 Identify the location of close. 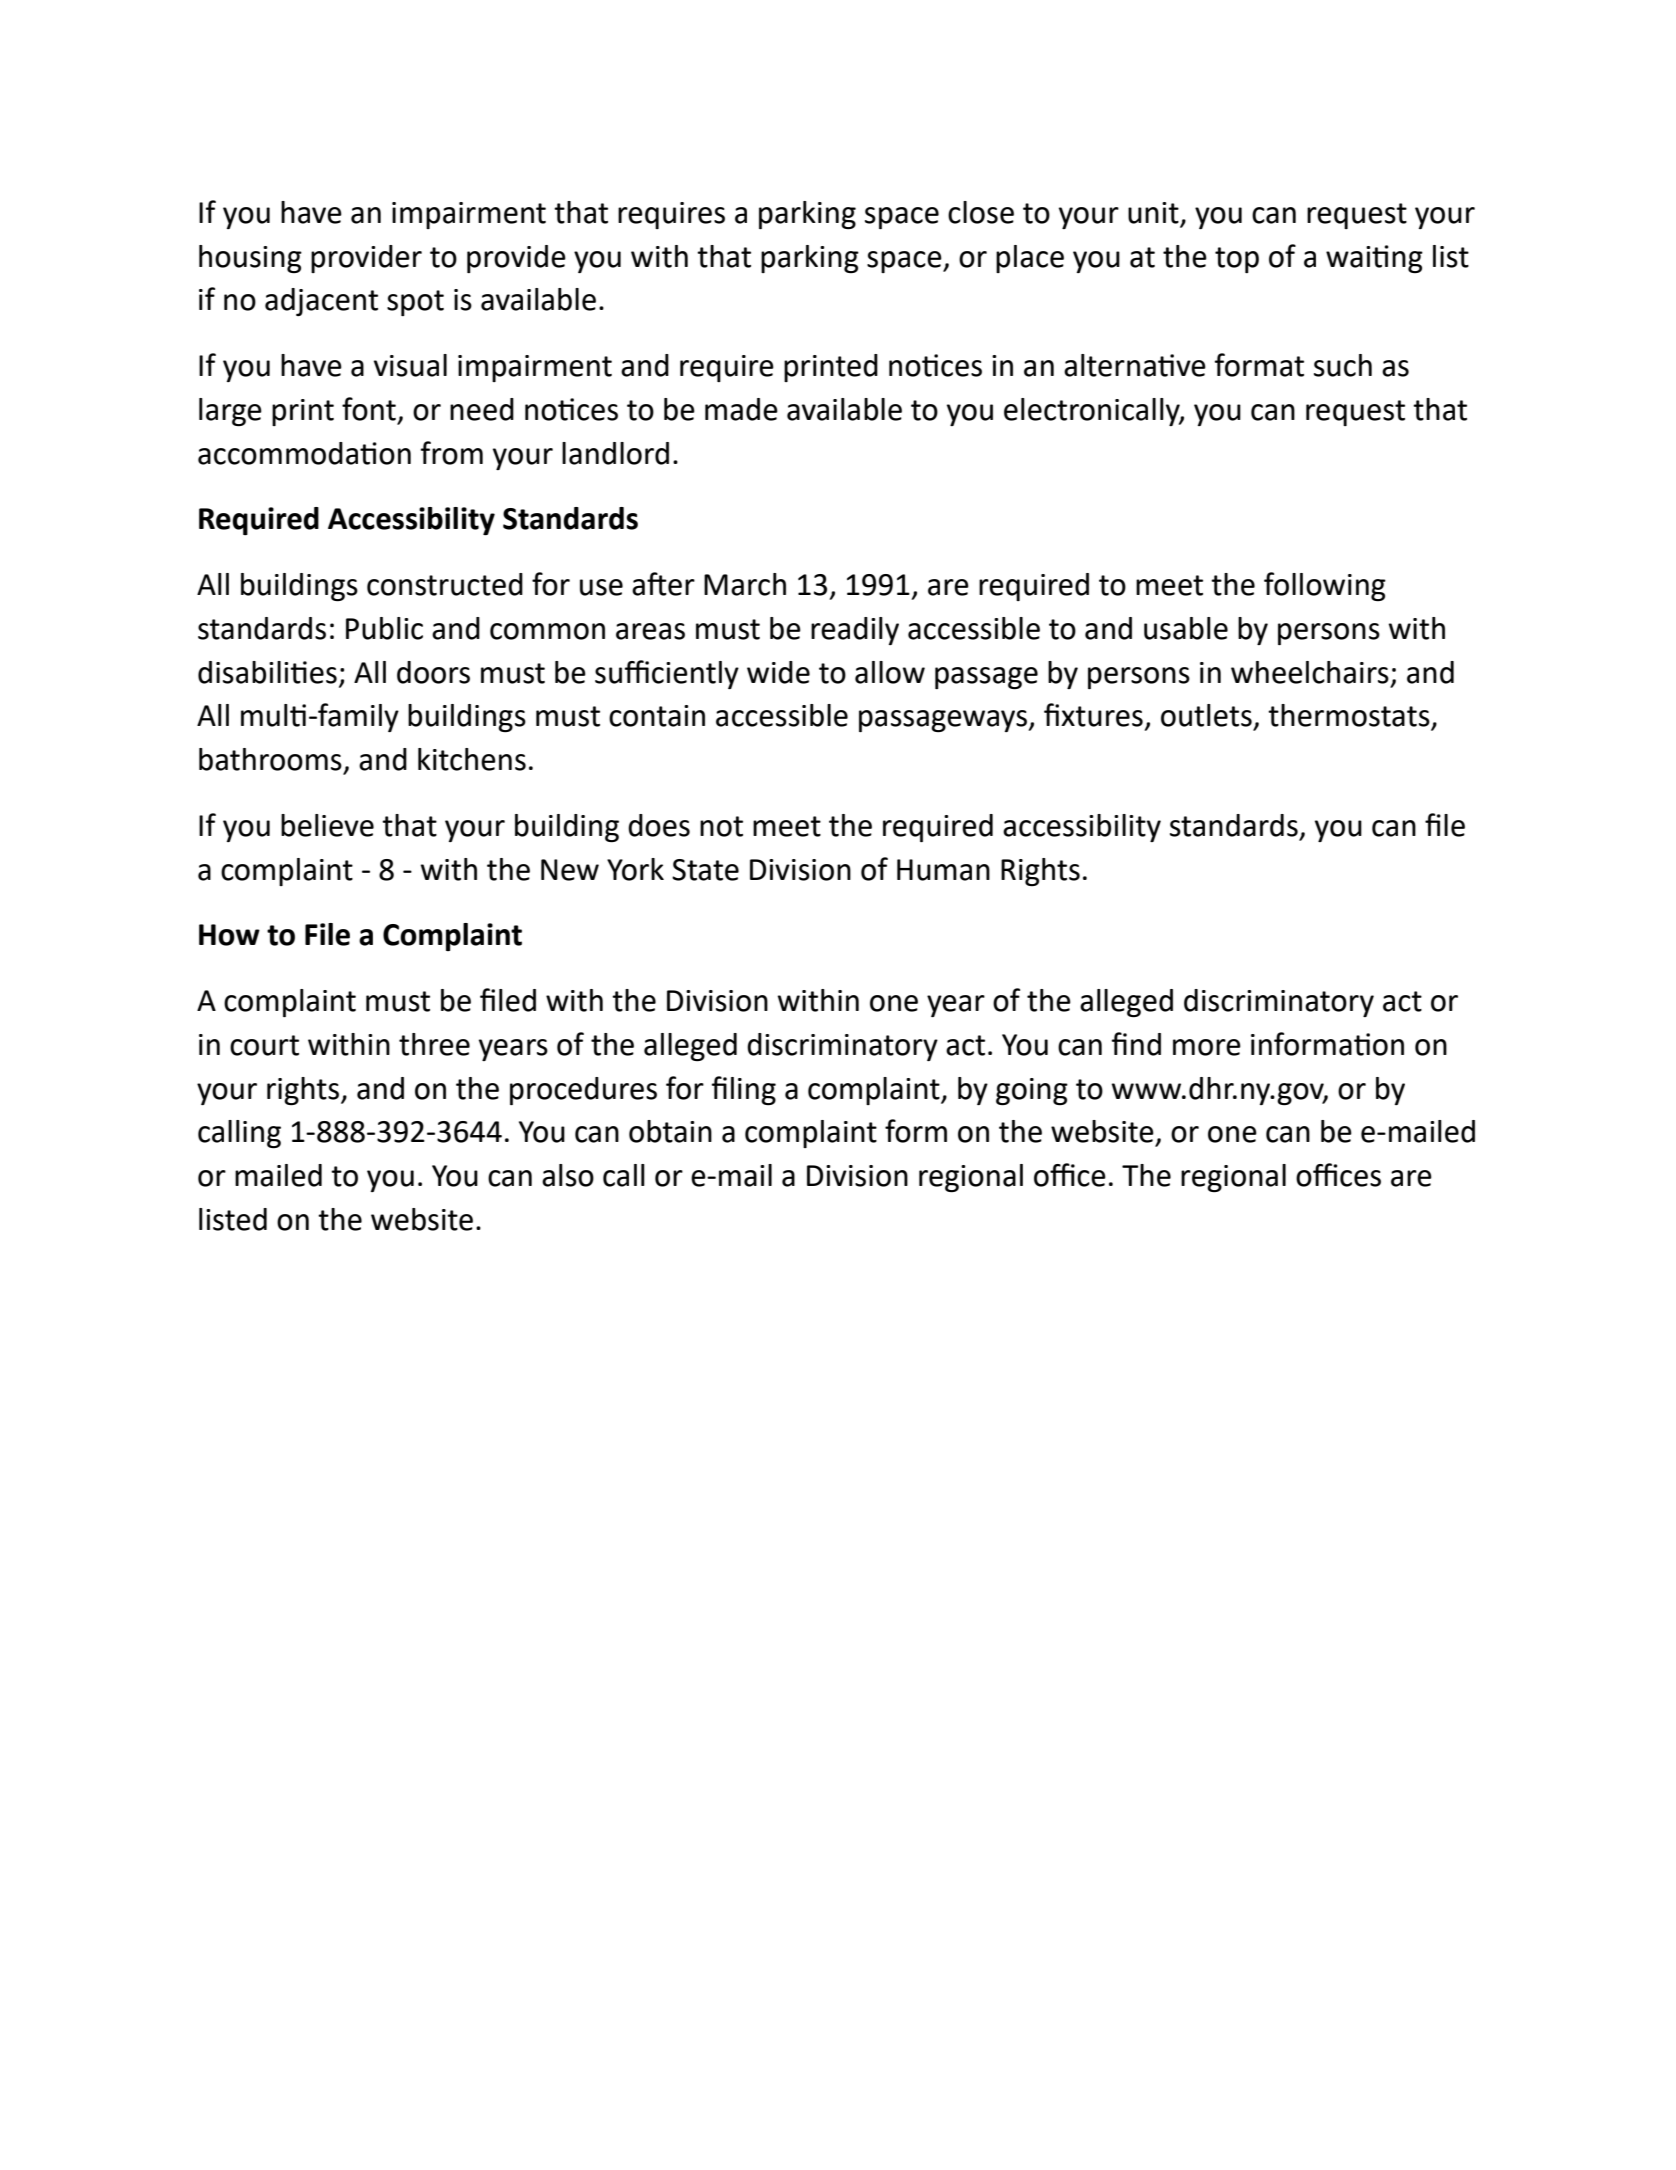
(981, 212).
